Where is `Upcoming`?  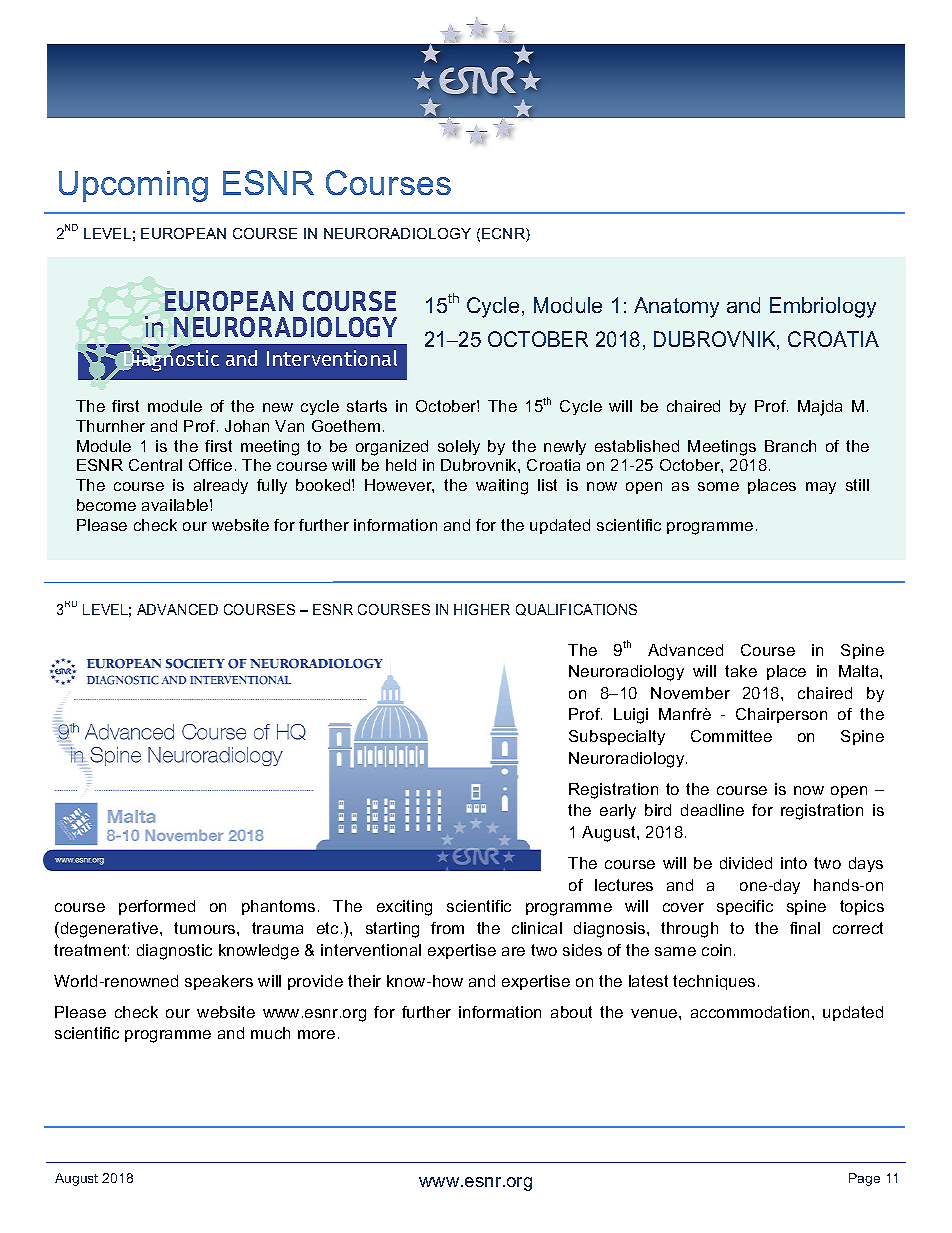 Upcoming is located at coordinates (133, 186).
